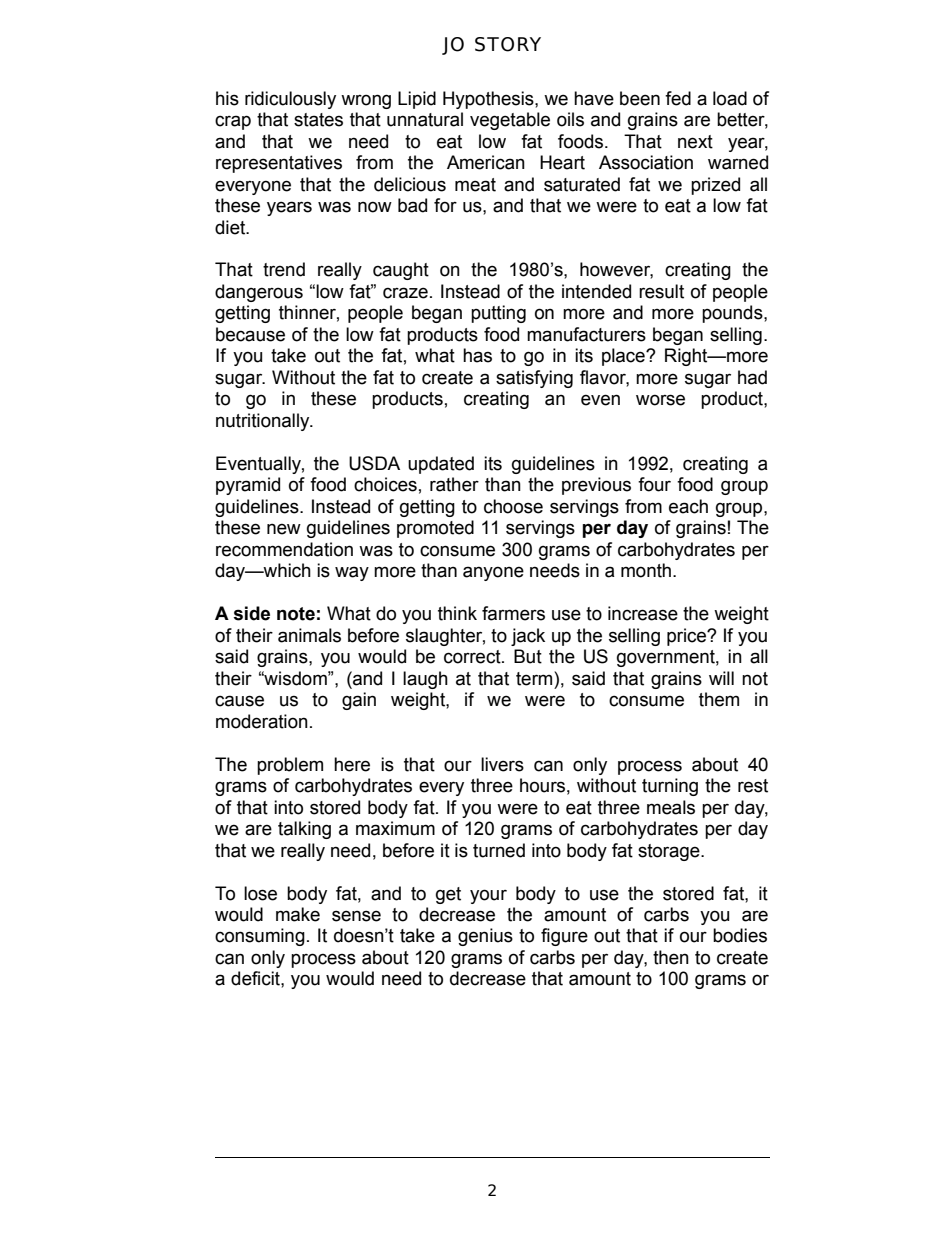 Image resolution: width=952 pixels, height=1233 pixels. I want to click on genius, so click(485, 937).
